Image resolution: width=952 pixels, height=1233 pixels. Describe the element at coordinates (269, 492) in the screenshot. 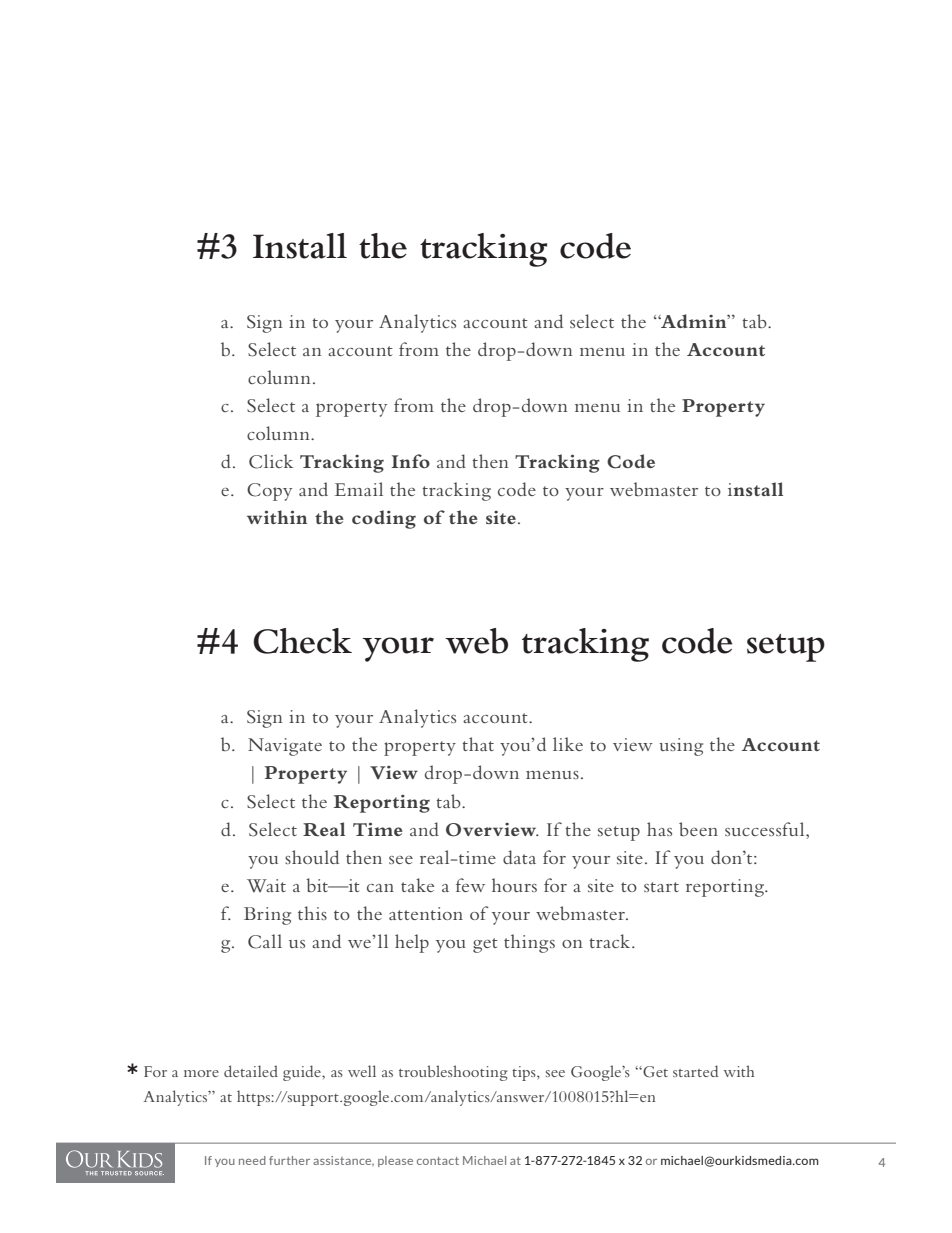

I see `Copy` at that location.
